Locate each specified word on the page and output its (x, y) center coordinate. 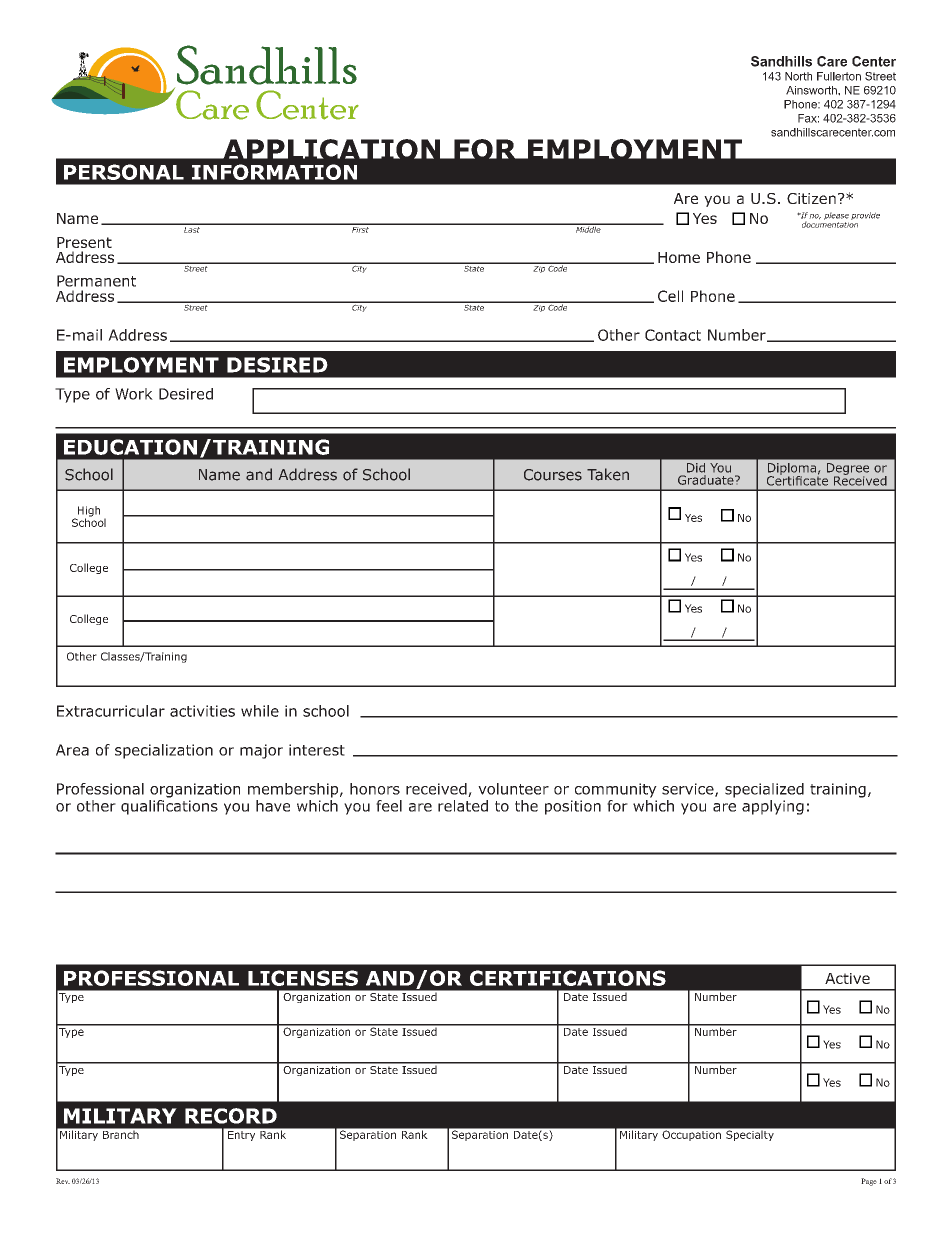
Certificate (797, 479)
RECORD (231, 1116)
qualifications (169, 806)
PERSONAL (124, 172)
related (463, 806)
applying (773, 807)
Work (134, 394)
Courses (553, 475)
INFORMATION (274, 172)
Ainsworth (812, 90)
